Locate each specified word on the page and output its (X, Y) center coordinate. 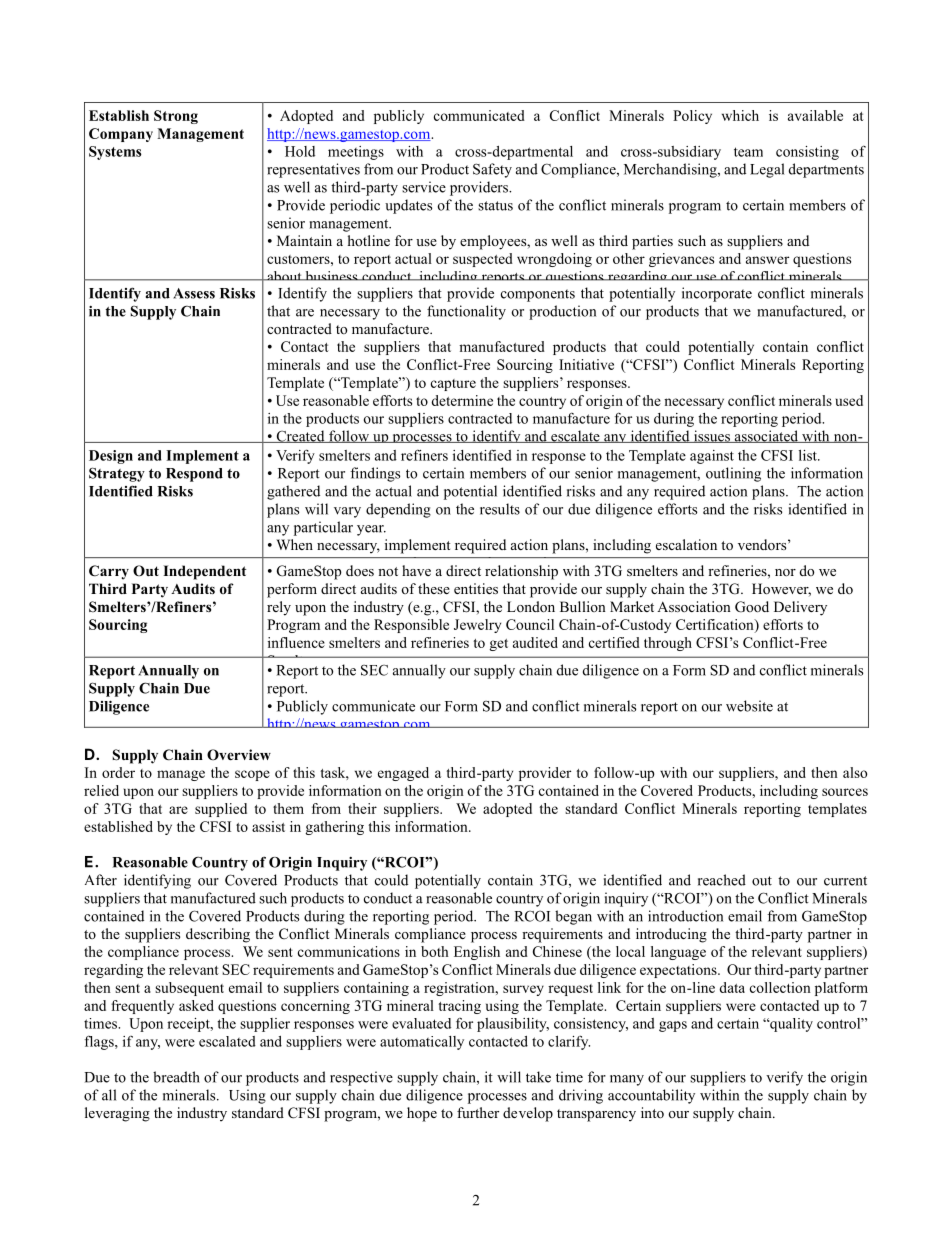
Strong (176, 117)
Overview (239, 755)
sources (845, 792)
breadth (176, 1077)
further (478, 1112)
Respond (194, 475)
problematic (391, 455)
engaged (403, 774)
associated (766, 436)
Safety (492, 170)
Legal (767, 170)
